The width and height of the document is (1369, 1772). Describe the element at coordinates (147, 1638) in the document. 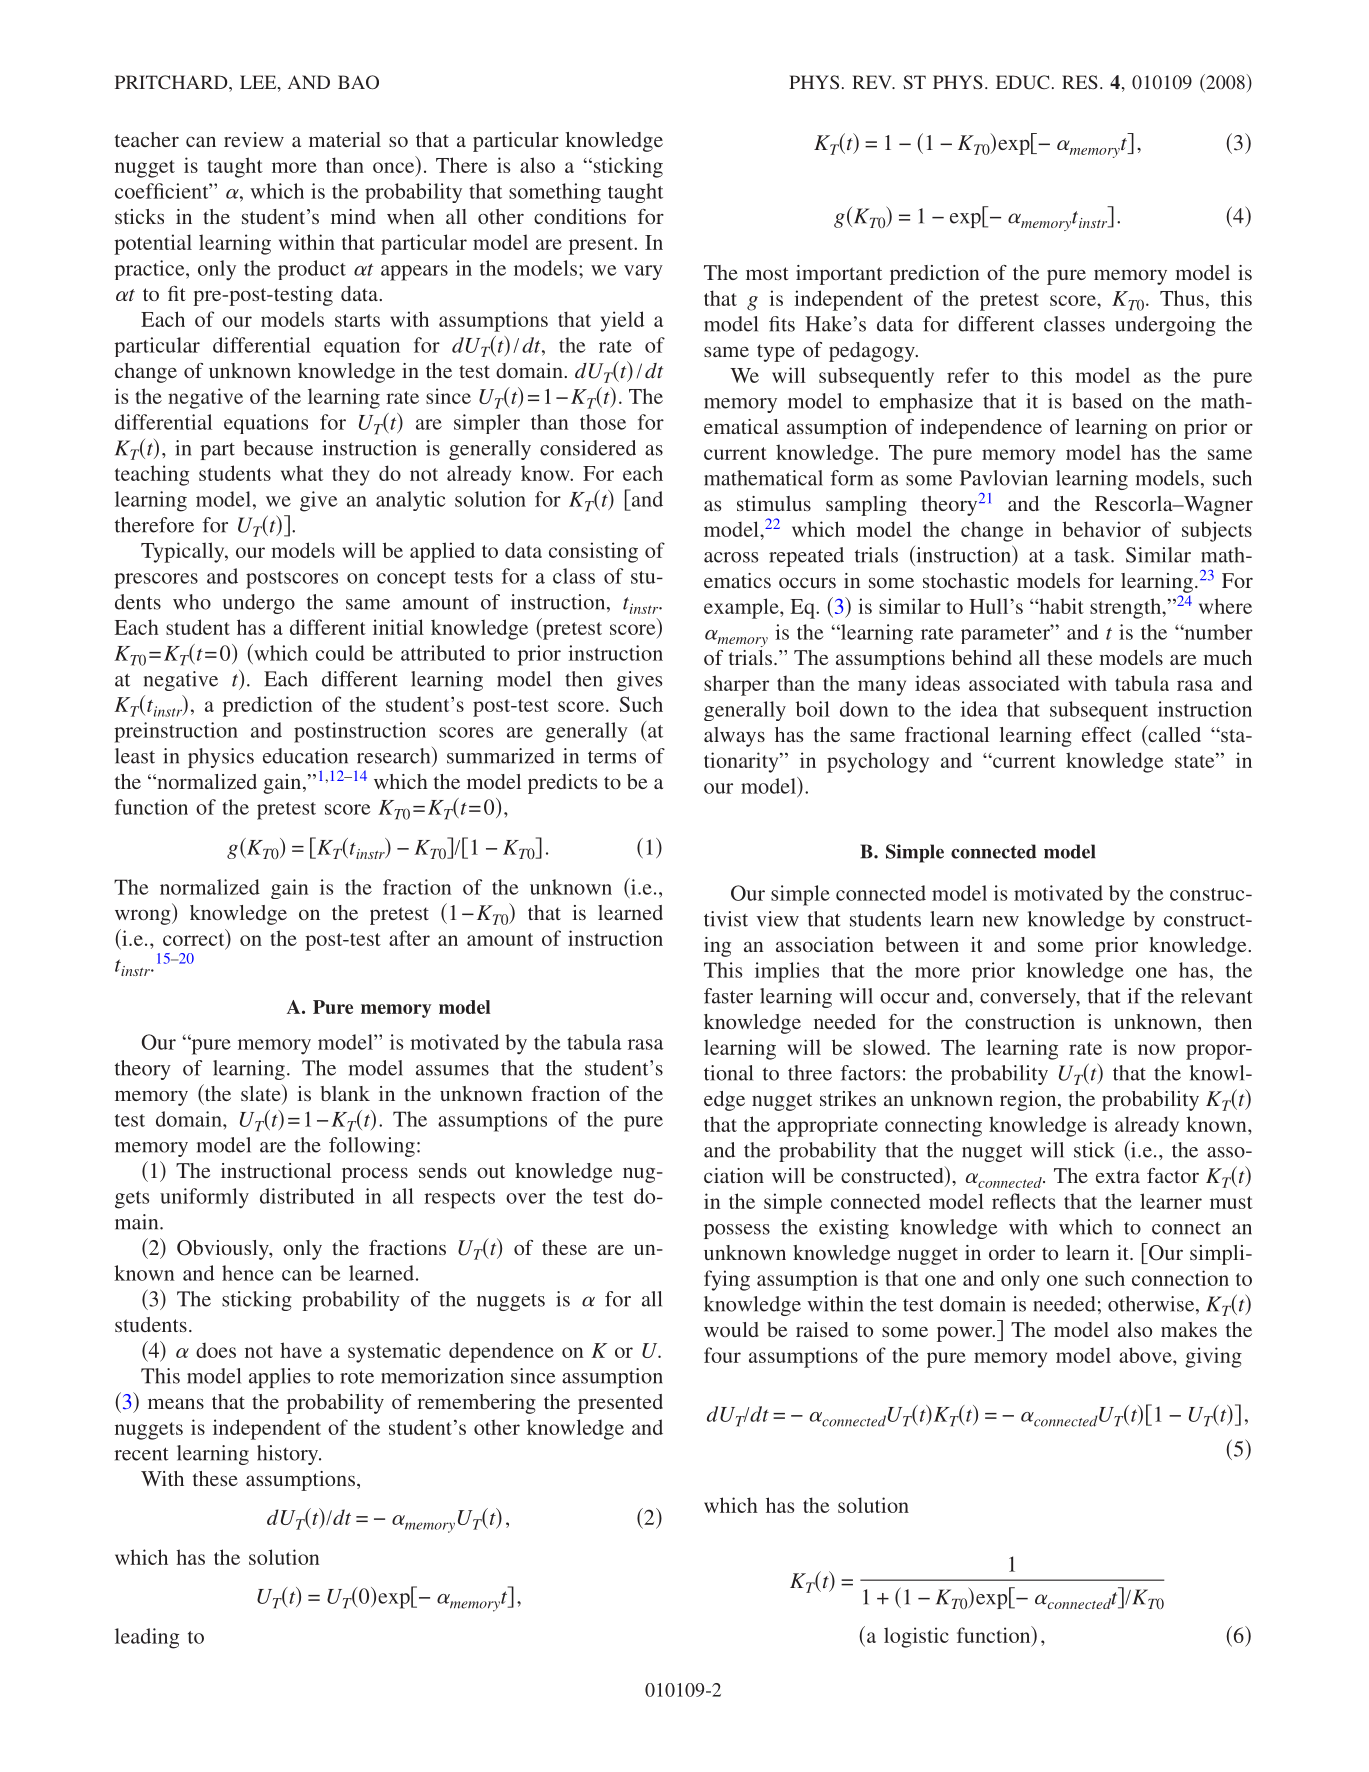

I see `leading` at that location.
